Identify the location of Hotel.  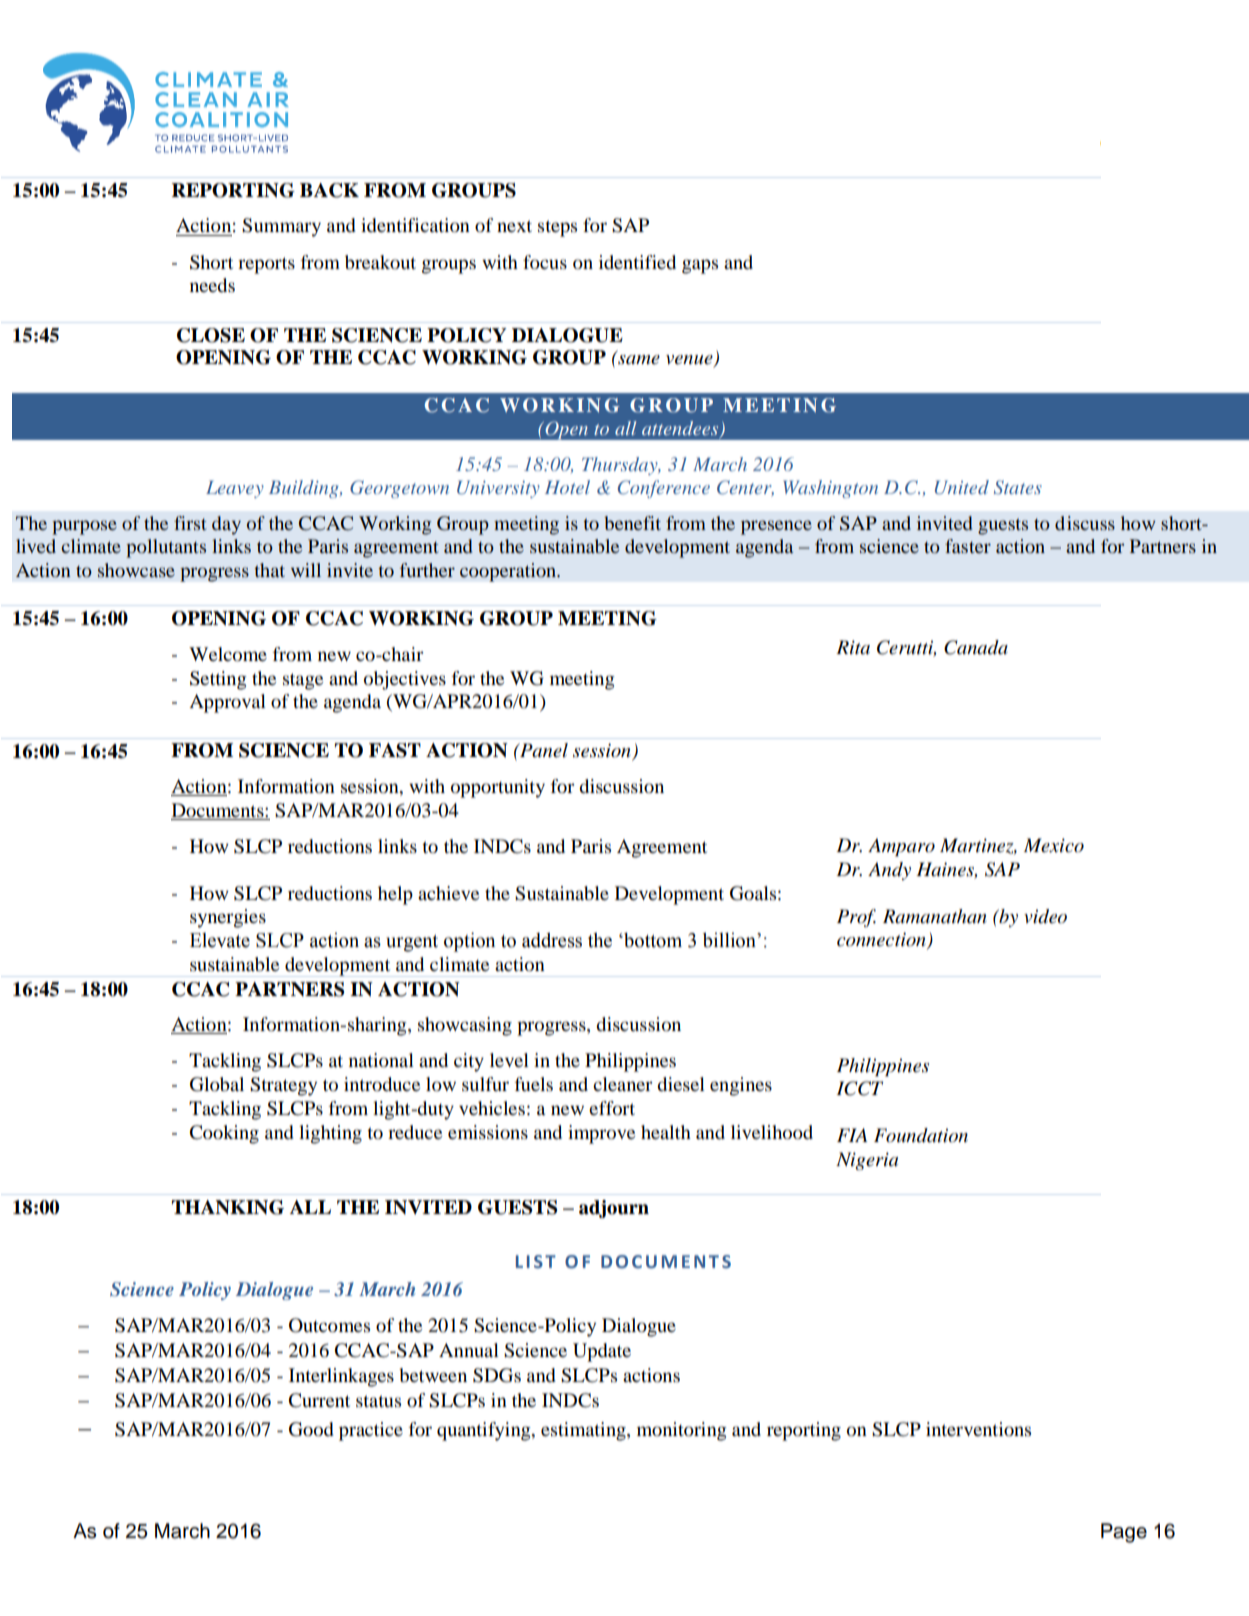
(567, 487).
